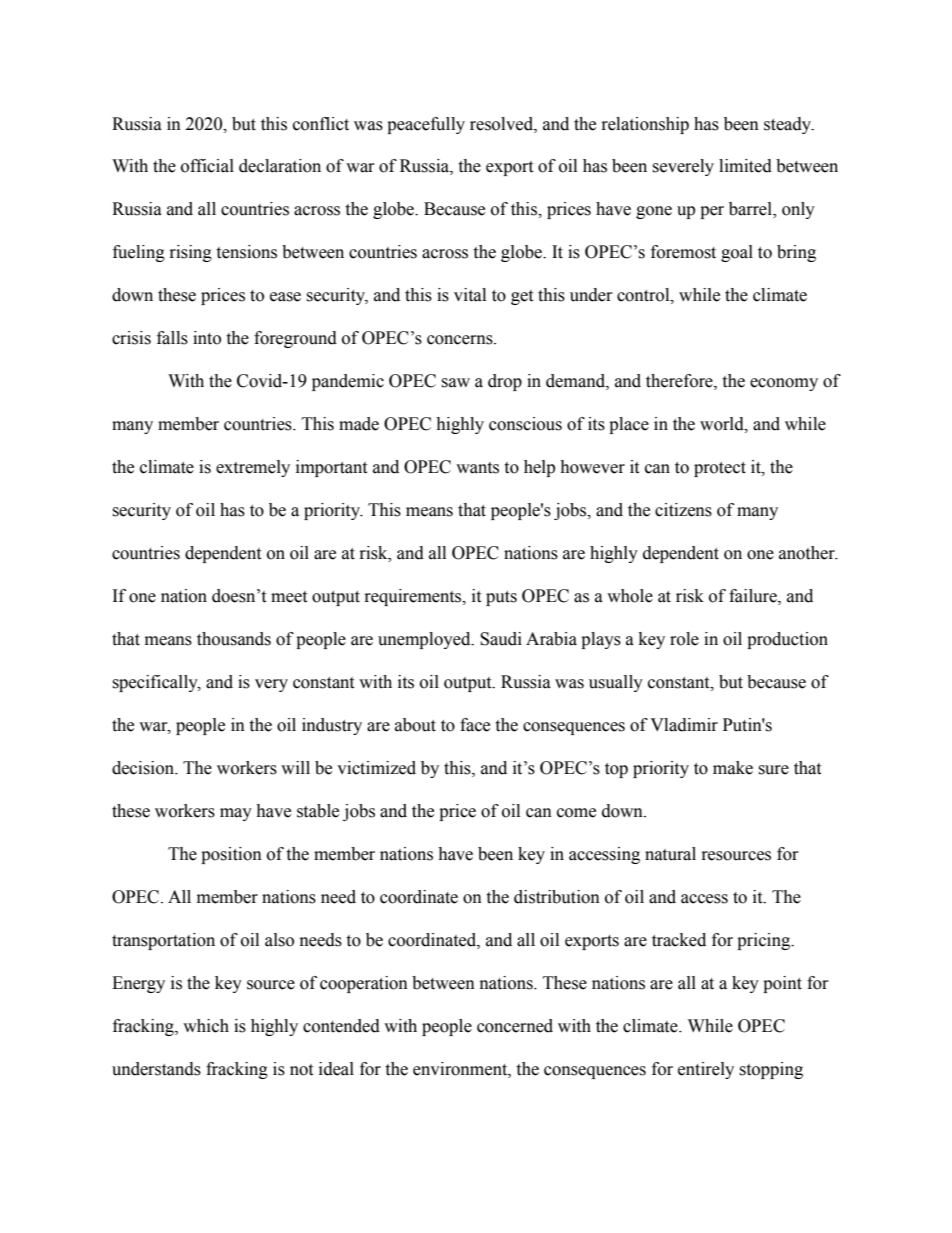  I want to click on into, so click(207, 338).
